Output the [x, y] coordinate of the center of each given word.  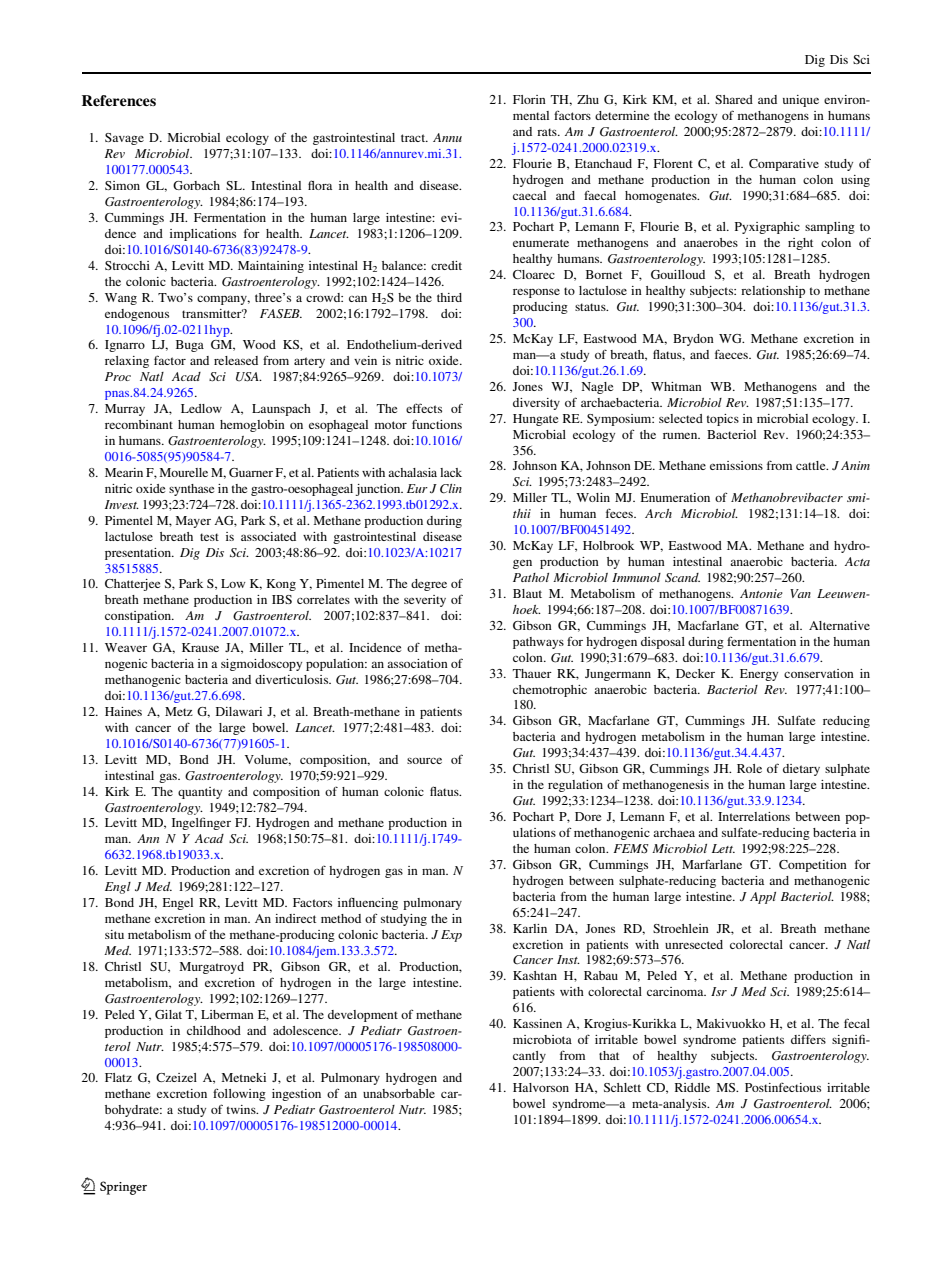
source [424, 760]
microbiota [542, 1039]
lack [451, 472]
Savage [124, 139]
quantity [200, 793]
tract [414, 138]
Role [749, 768]
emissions [736, 465]
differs [808, 1039]
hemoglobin [252, 426]
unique [801, 101]
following [239, 1094]
